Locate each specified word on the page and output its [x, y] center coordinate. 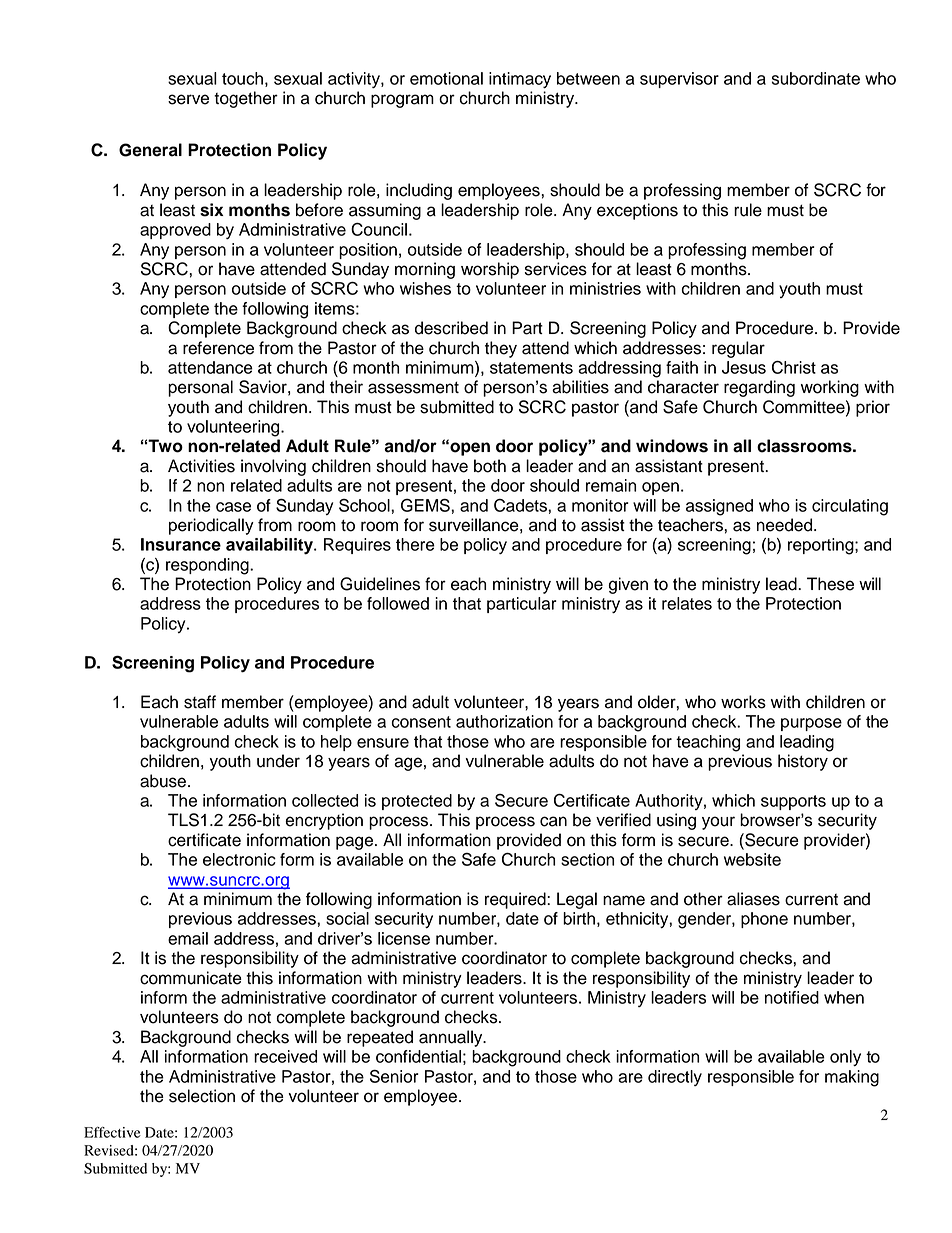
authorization [504, 721]
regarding [759, 388]
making [852, 1078]
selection [202, 1096]
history [803, 762]
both [490, 466]
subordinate [816, 78]
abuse [163, 781]
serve [188, 99]
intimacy [520, 80]
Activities [201, 466]
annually [452, 1038]
